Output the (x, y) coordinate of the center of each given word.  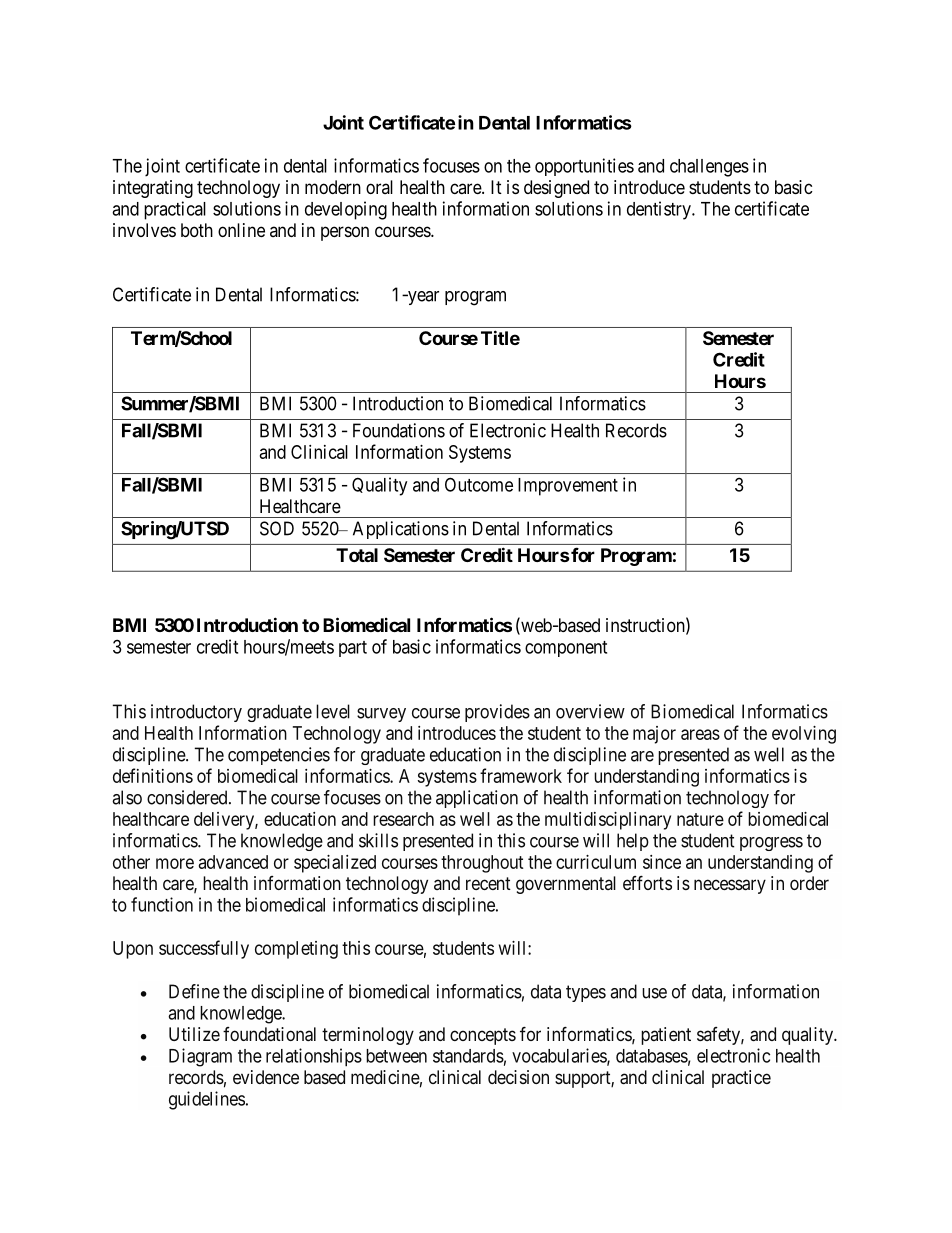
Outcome (479, 484)
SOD (277, 528)
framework (521, 775)
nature (700, 819)
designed (556, 189)
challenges (709, 168)
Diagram (200, 1057)
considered (188, 797)
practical (175, 210)
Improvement (568, 487)
